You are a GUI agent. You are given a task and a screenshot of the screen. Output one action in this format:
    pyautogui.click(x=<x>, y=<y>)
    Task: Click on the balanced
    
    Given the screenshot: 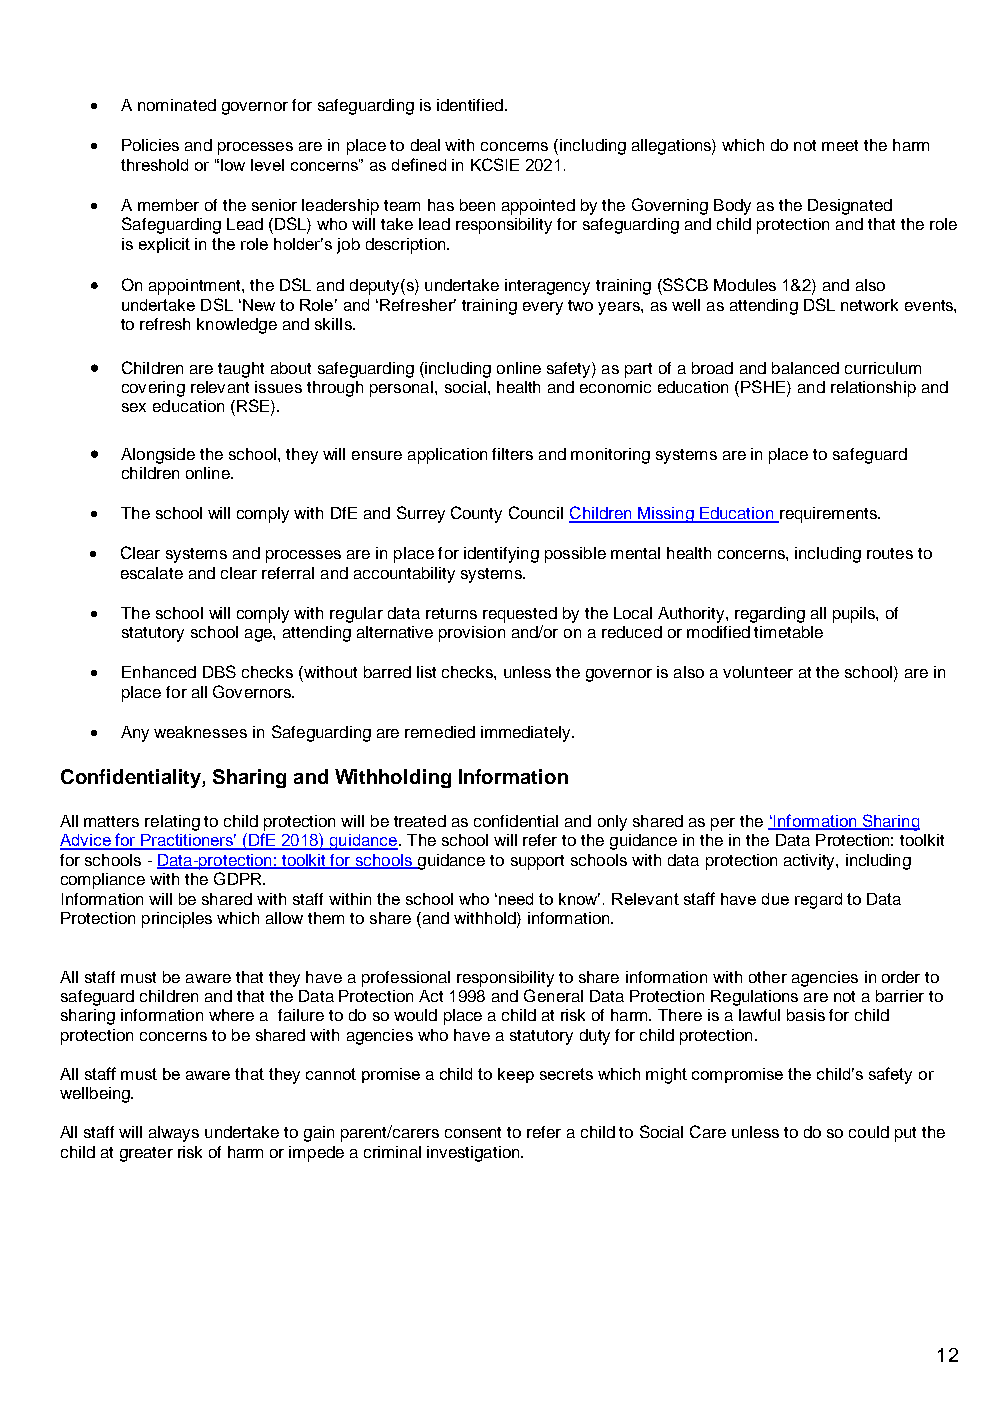 What is the action you would take?
    pyautogui.click(x=805, y=368)
